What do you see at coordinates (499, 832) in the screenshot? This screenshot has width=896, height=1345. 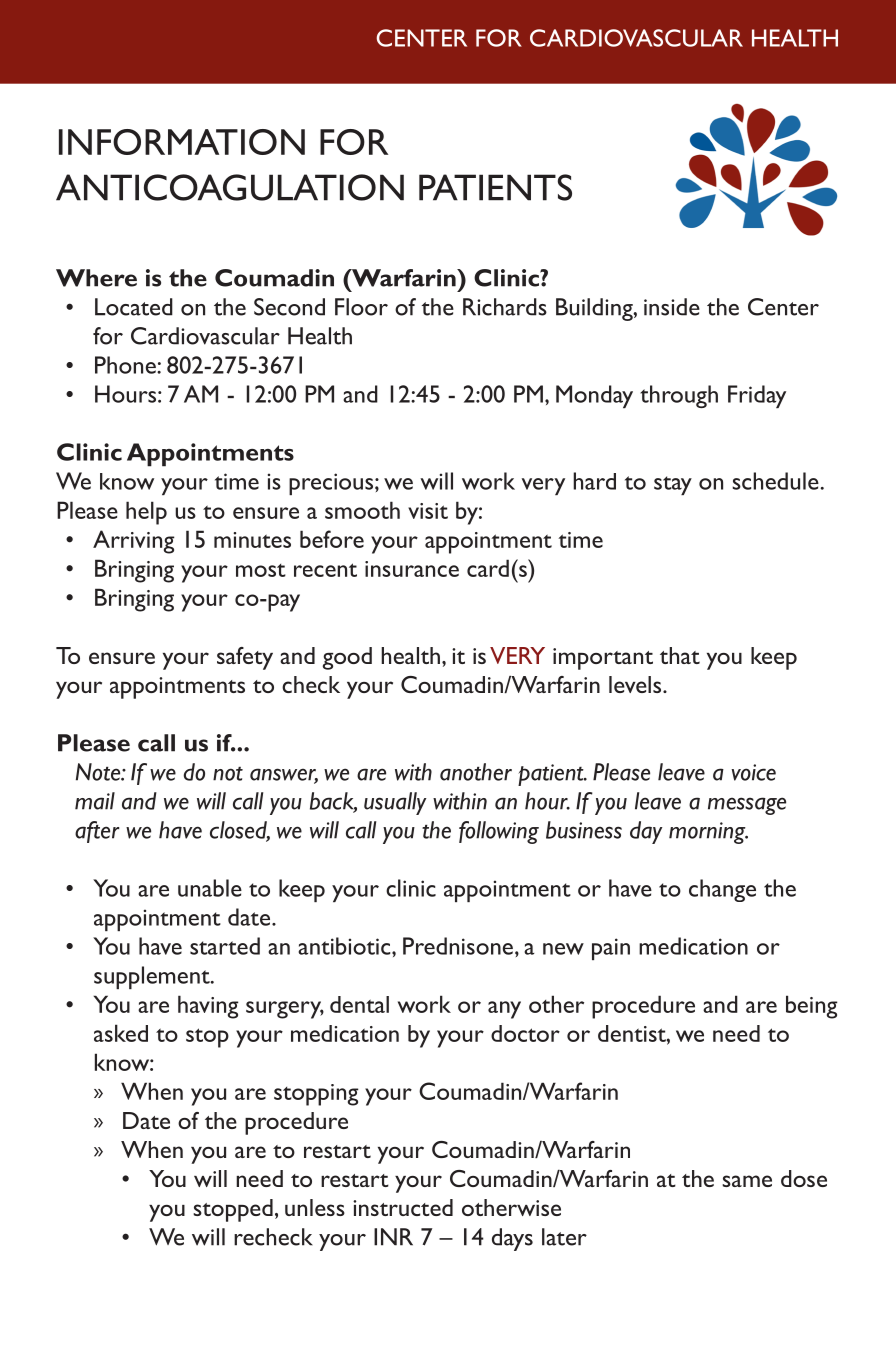 I see `following` at bounding box center [499, 832].
